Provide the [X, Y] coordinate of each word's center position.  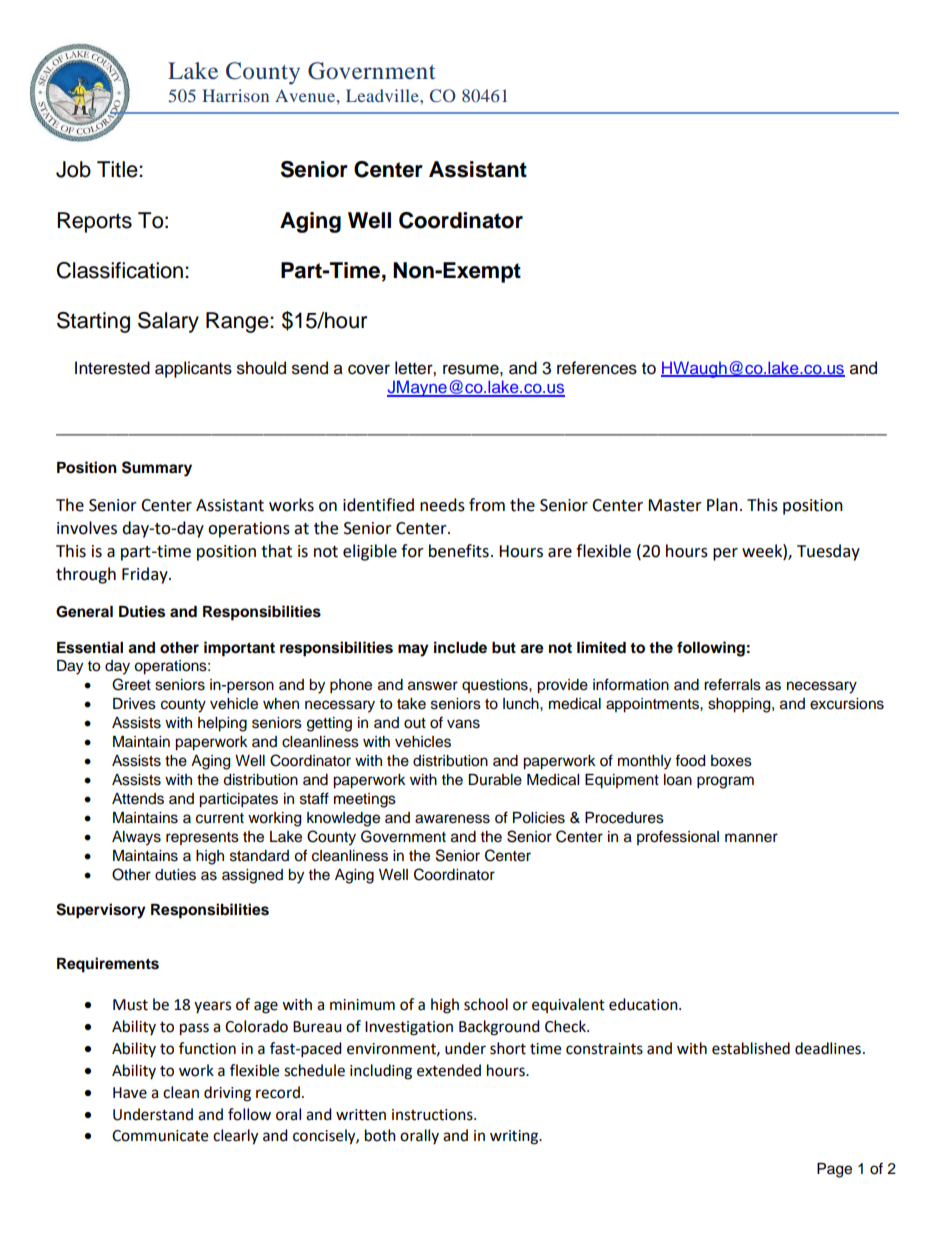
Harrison [235, 95]
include [460, 647]
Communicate [160, 1136]
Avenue [306, 95]
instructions [433, 1115]
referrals [732, 684]
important [239, 649]
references [597, 368]
